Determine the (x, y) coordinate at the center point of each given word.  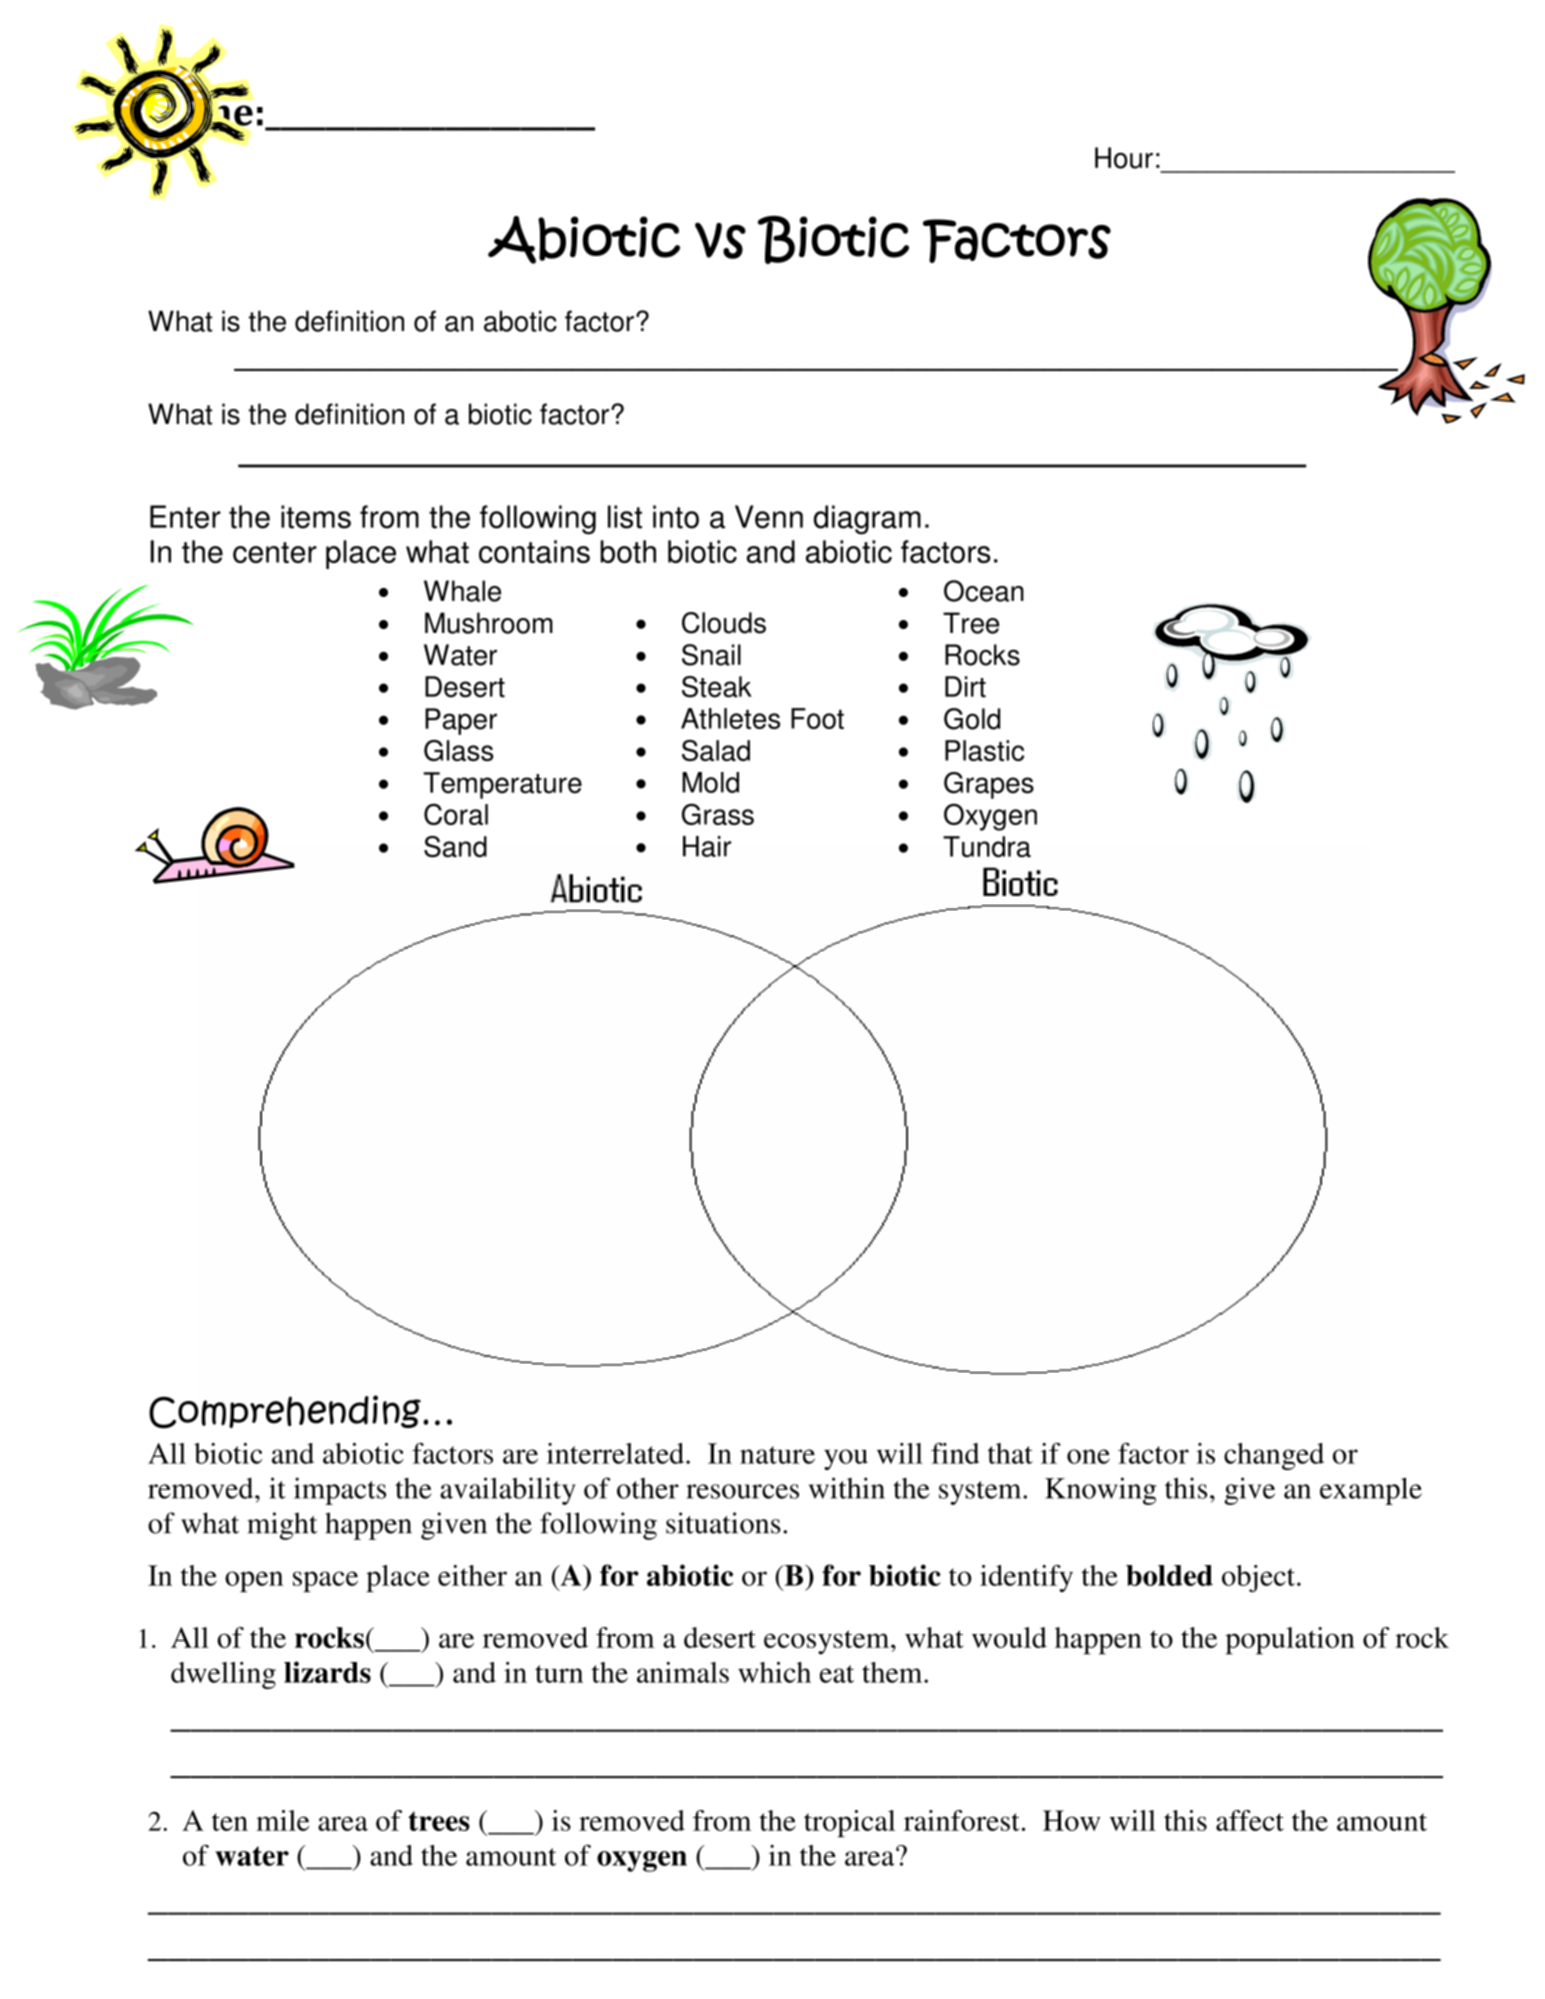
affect (1250, 1820)
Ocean (984, 591)
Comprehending (285, 1412)
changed (1274, 1456)
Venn (769, 517)
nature (777, 1455)
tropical (849, 1824)
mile (282, 1820)
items (316, 517)
